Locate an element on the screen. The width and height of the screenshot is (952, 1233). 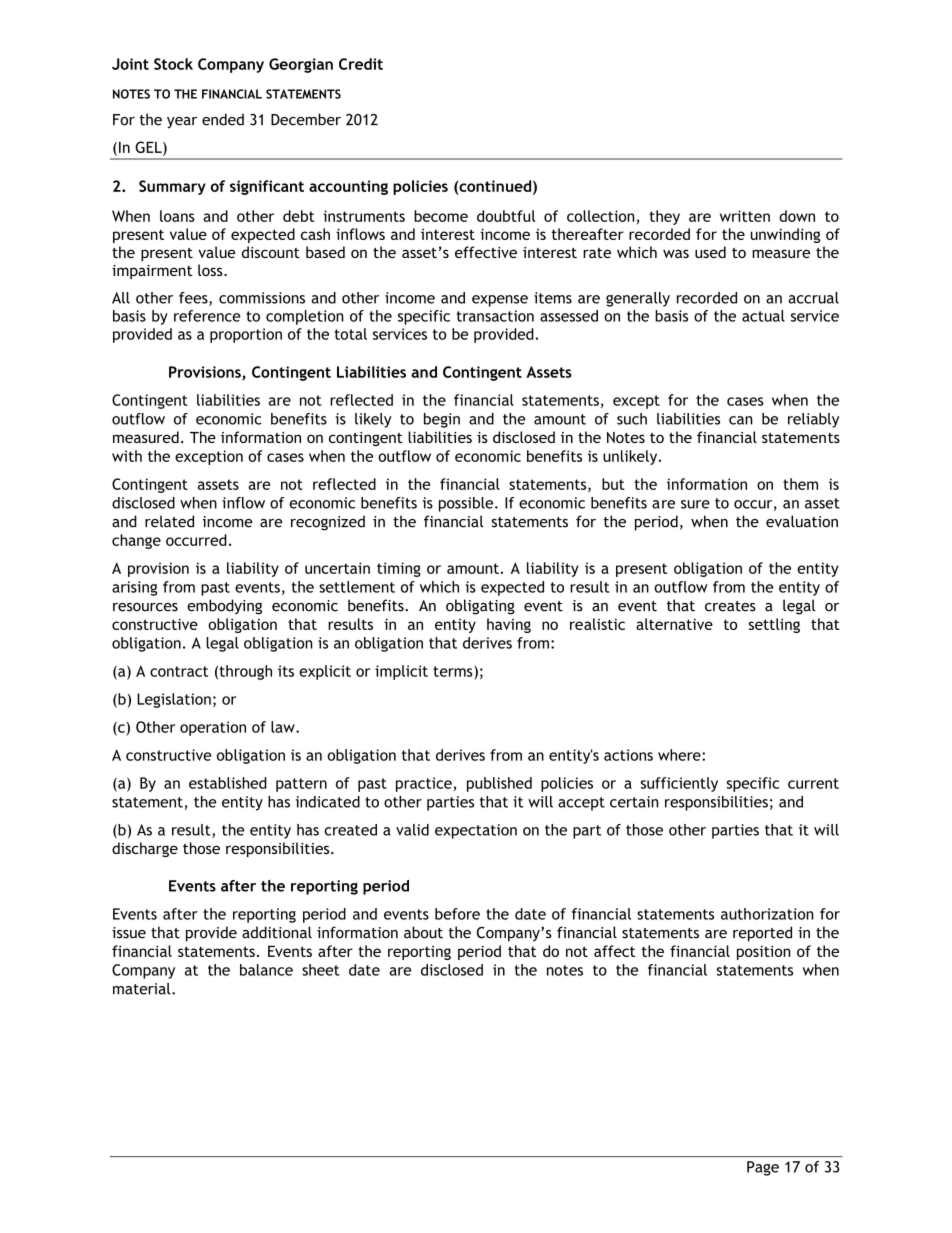
sheet is located at coordinates (321, 970).
